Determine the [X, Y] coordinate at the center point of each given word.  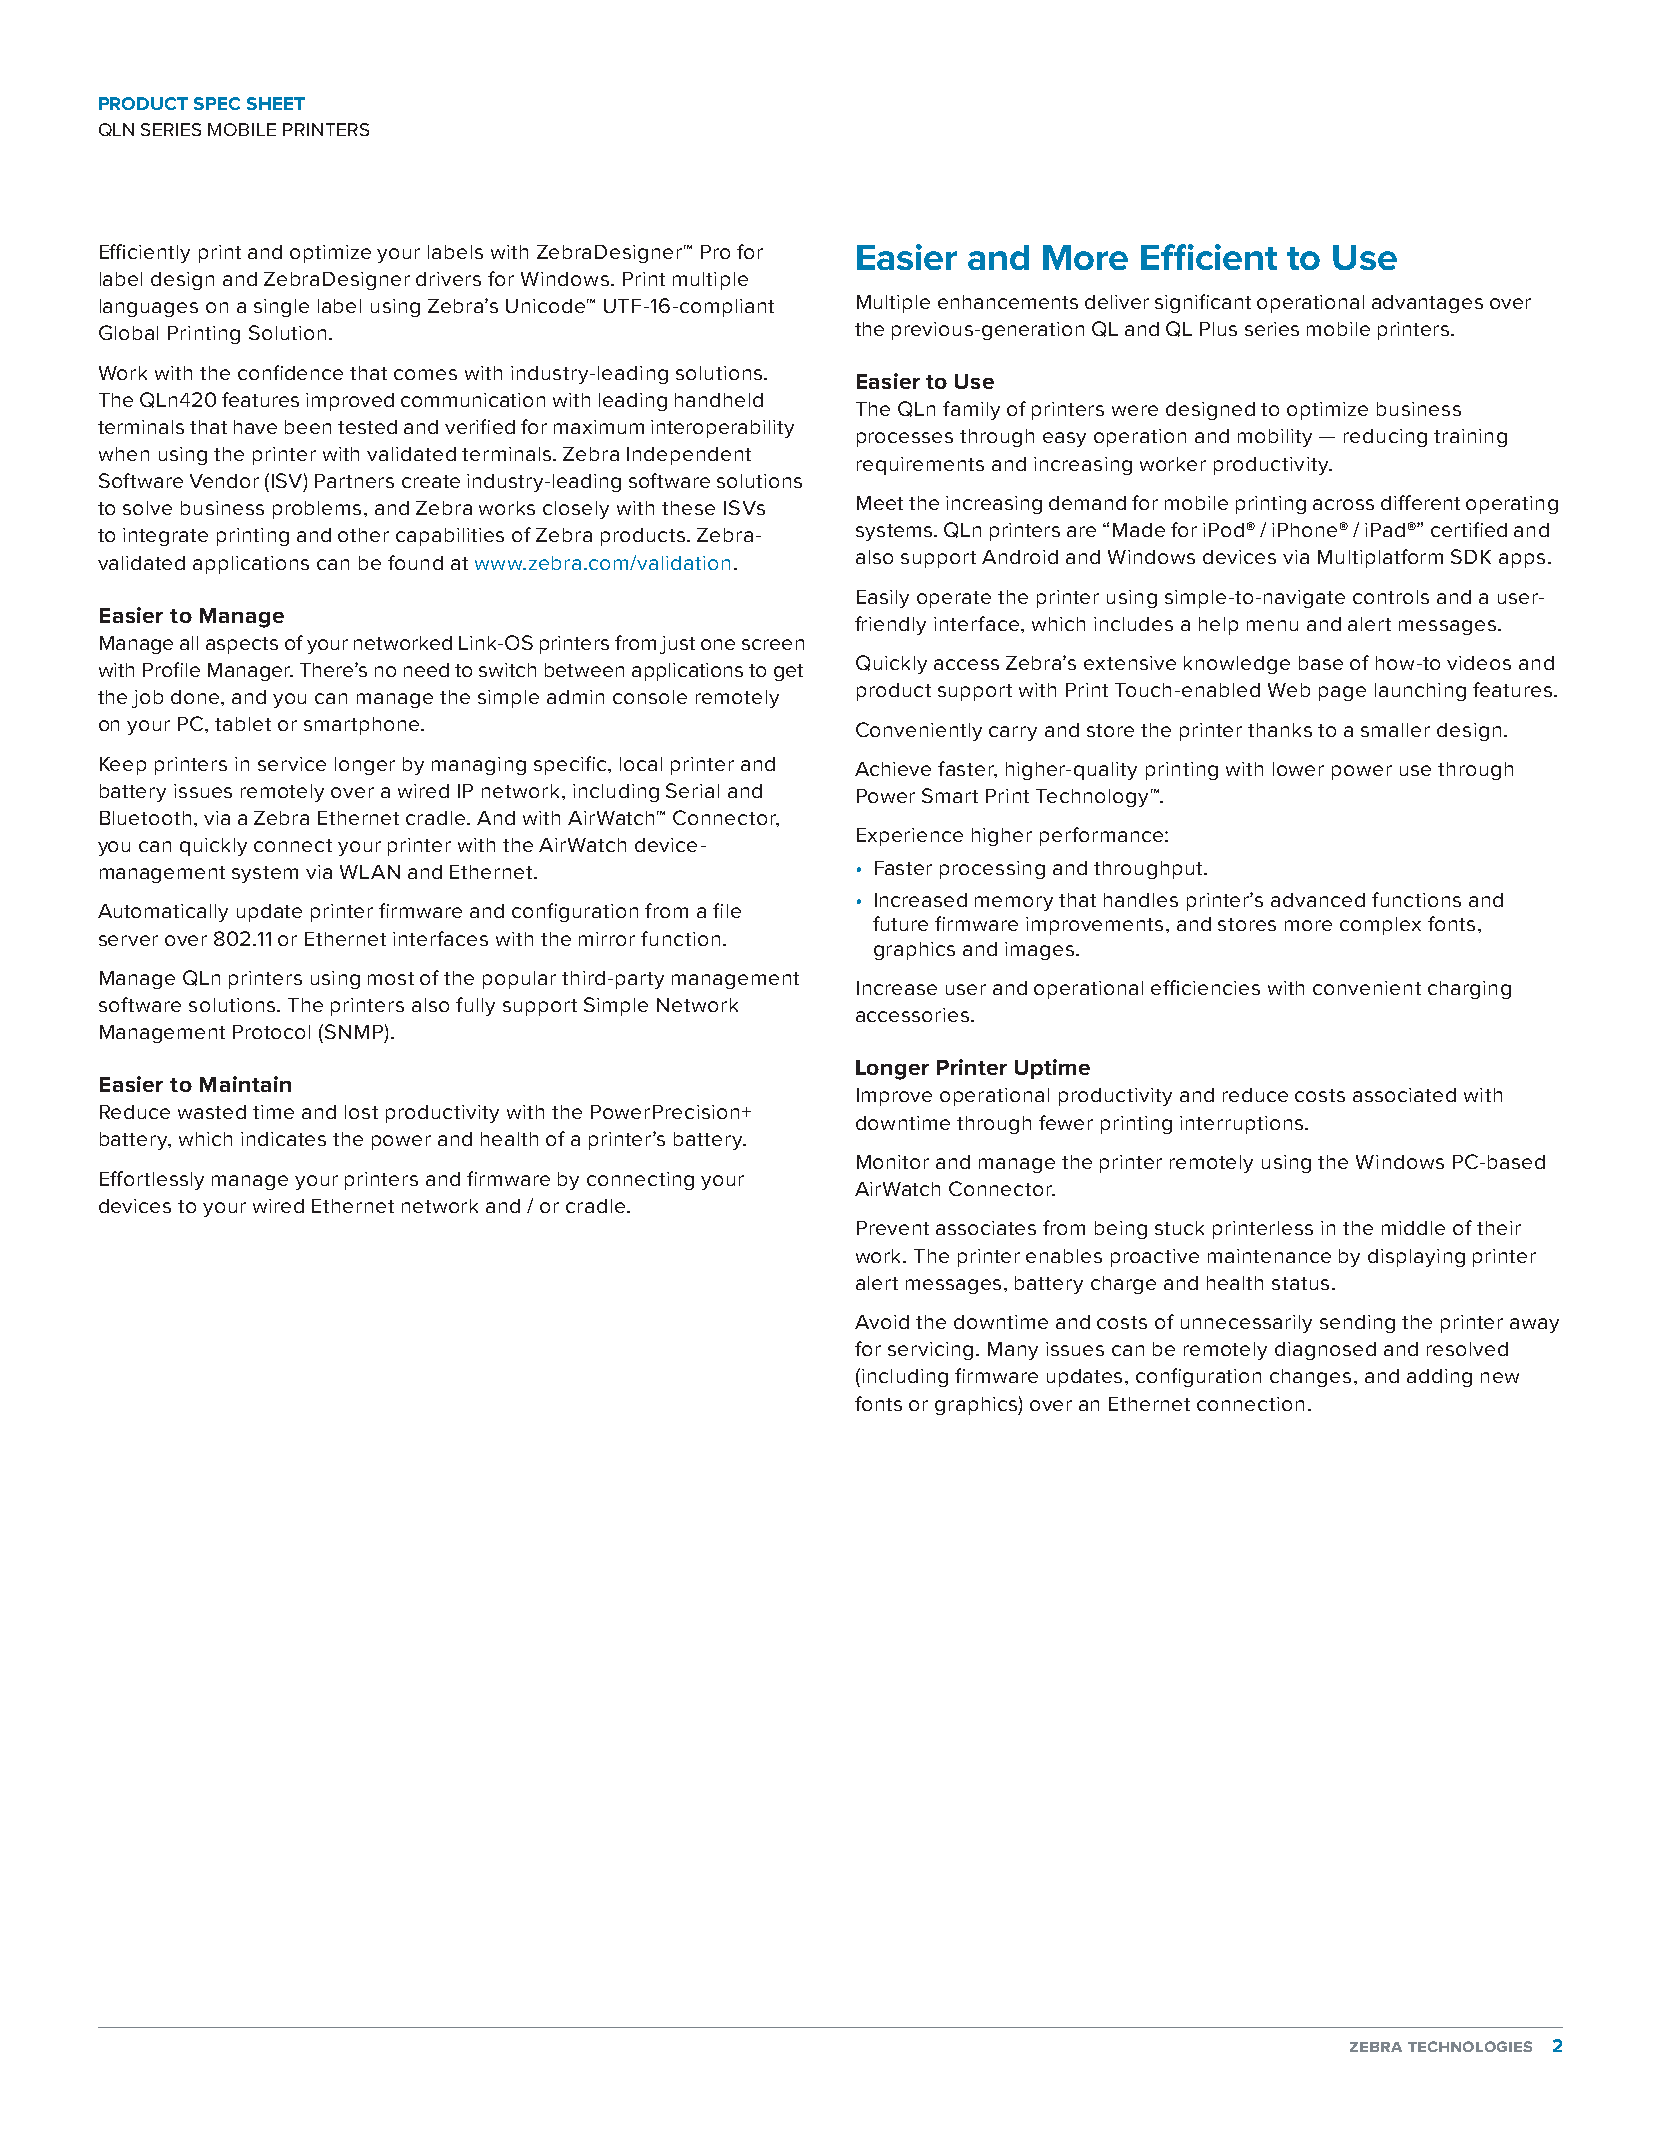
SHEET [276, 103]
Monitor [893, 1162]
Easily [883, 599]
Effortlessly [152, 1180]
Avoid [882, 1322]
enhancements [1008, 302]
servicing [930, 1351]
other [363, 535]
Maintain [245, 1084]
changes [1310, 1378]
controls [1391, 597]
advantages [1427, 304]
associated [1404, 1095]
